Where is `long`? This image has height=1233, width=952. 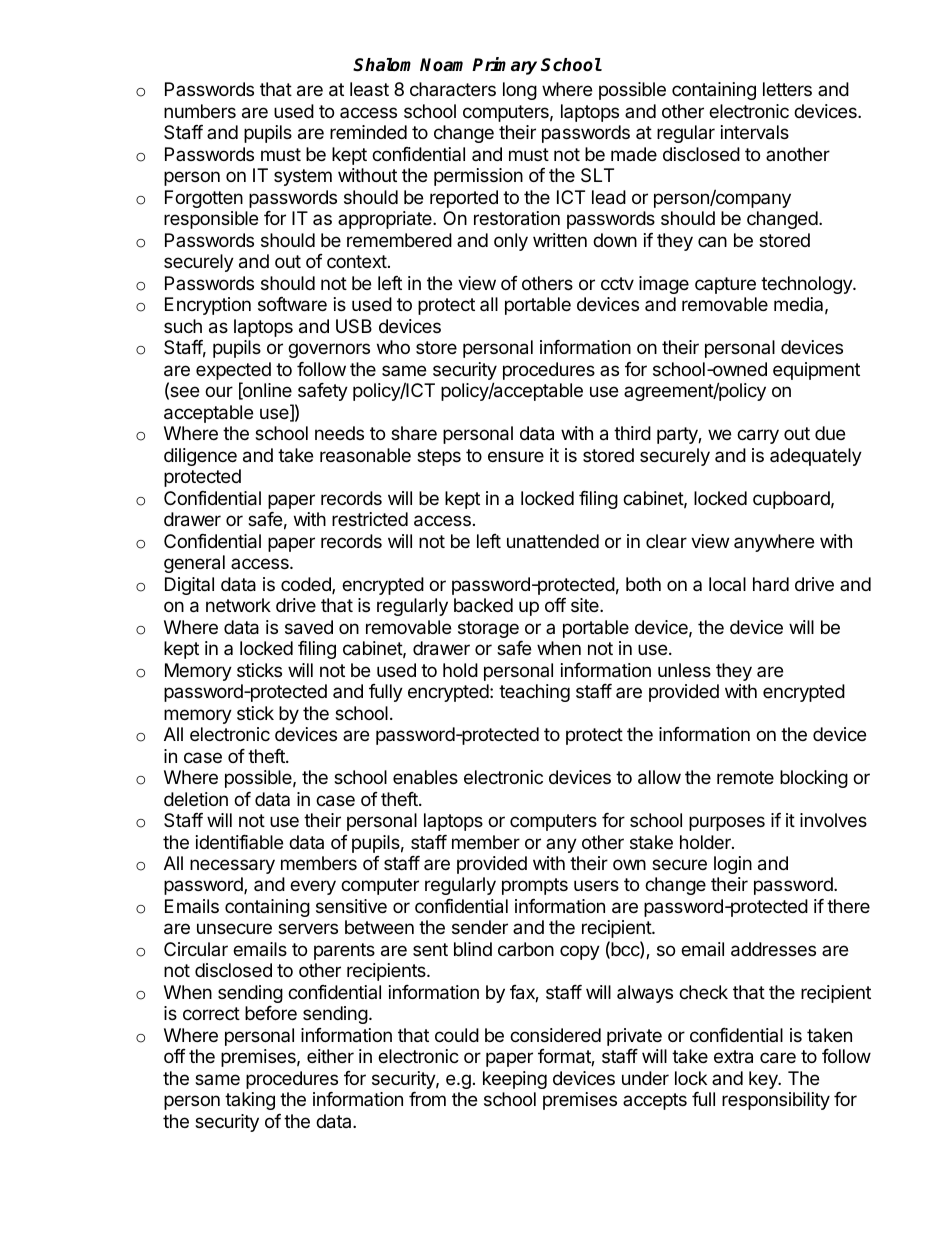
long is located at coordinates (520, 91).
